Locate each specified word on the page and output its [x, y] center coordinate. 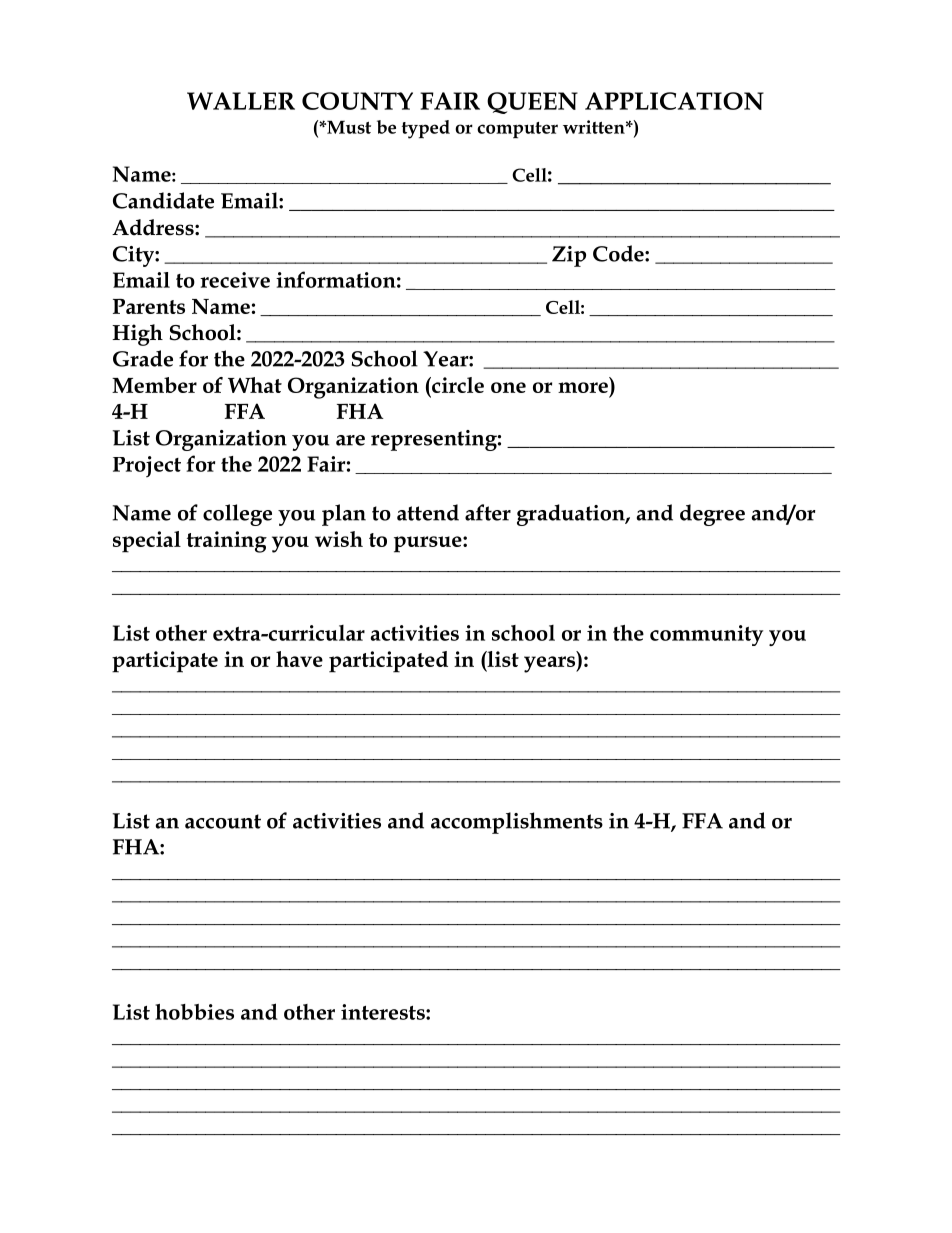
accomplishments [517, 823]
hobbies [194, 1012]
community [706, 635]
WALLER [241, 101]
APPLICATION [674, 101]
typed [426, 129]
